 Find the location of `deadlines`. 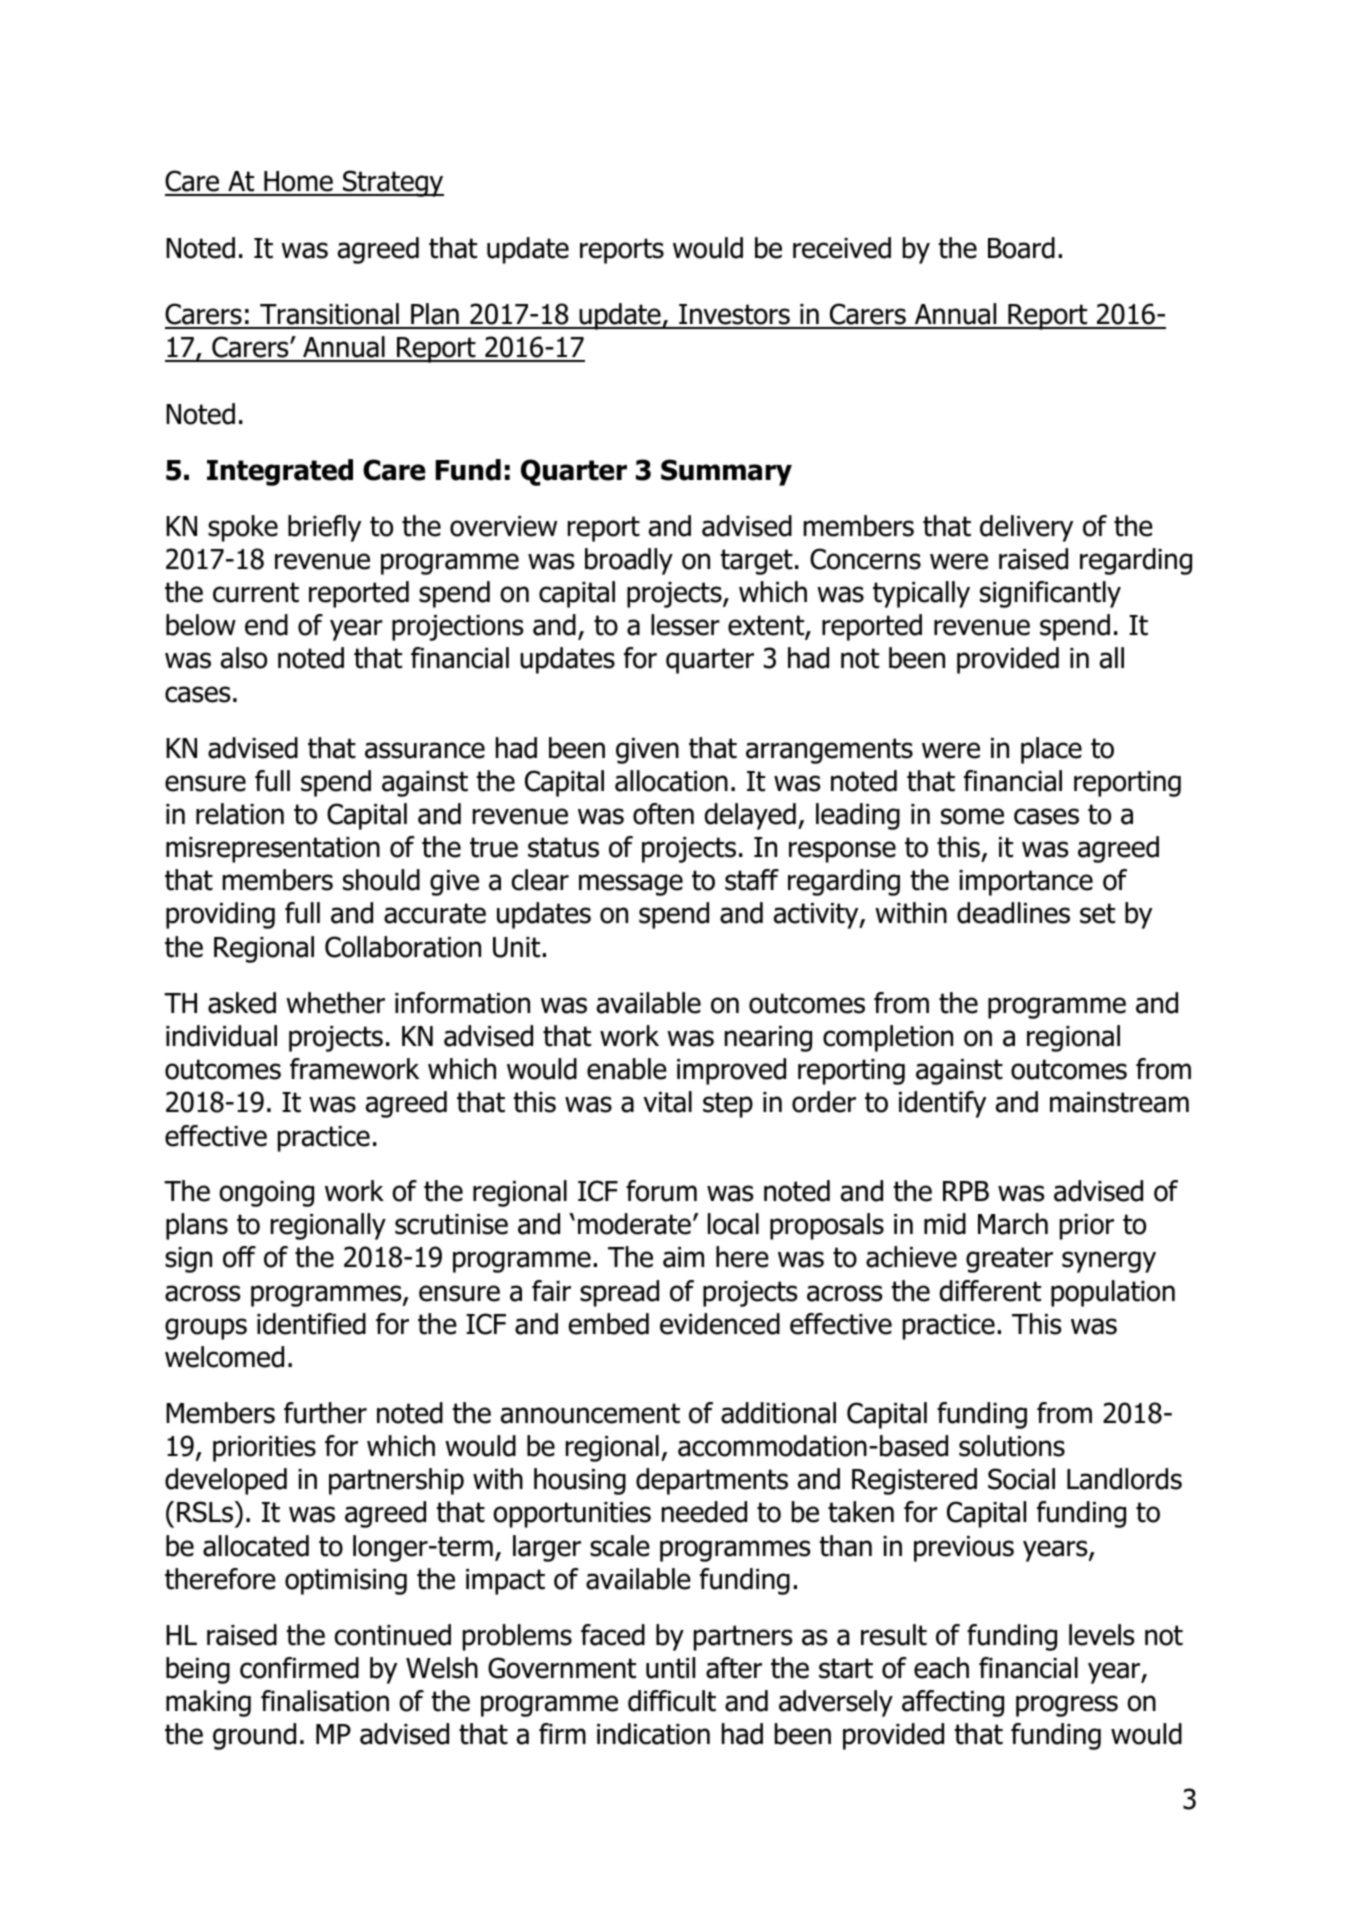

deadlines is located at coordinates (1013, 913).
